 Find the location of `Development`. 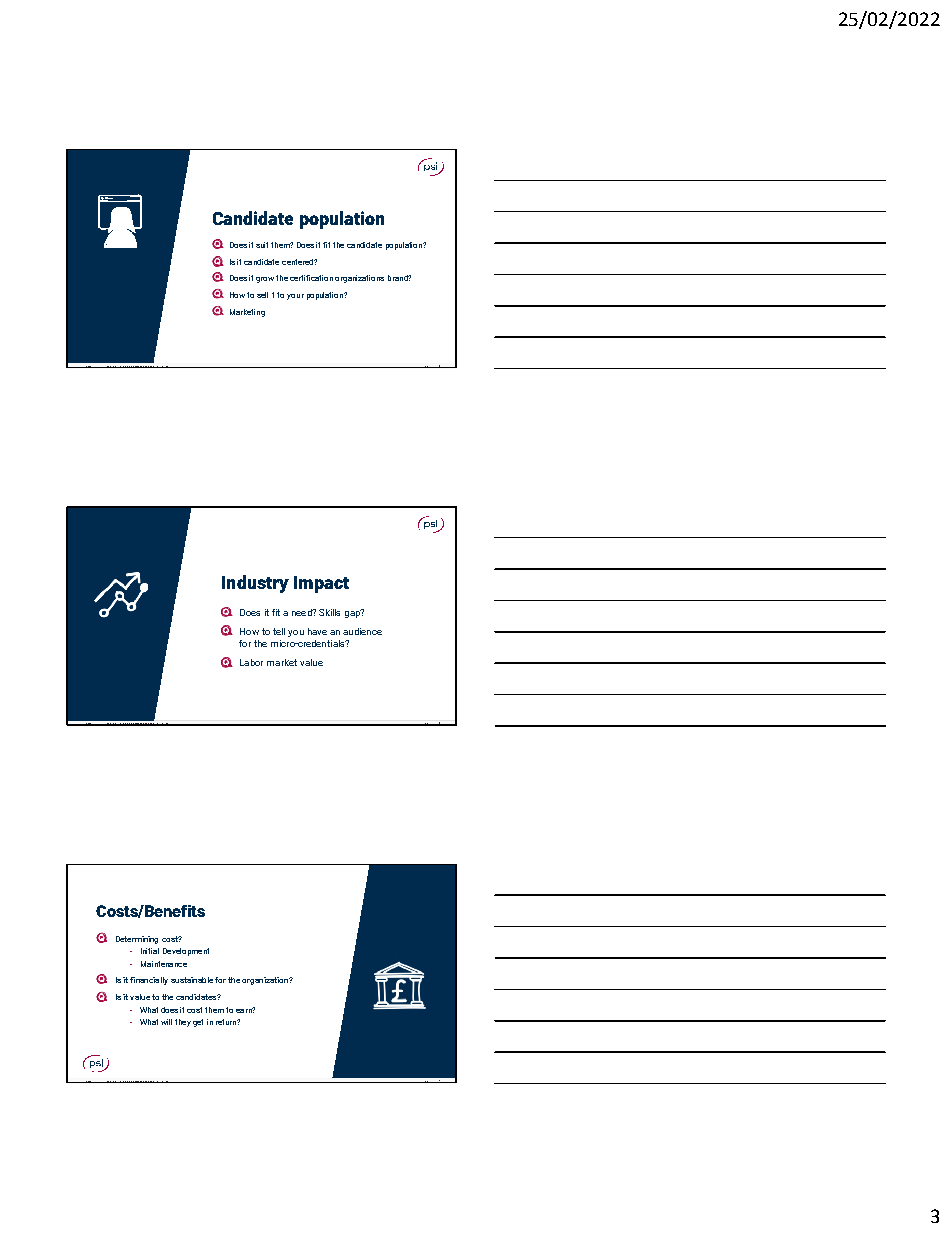

Development is located at coordinates (186, 952).
